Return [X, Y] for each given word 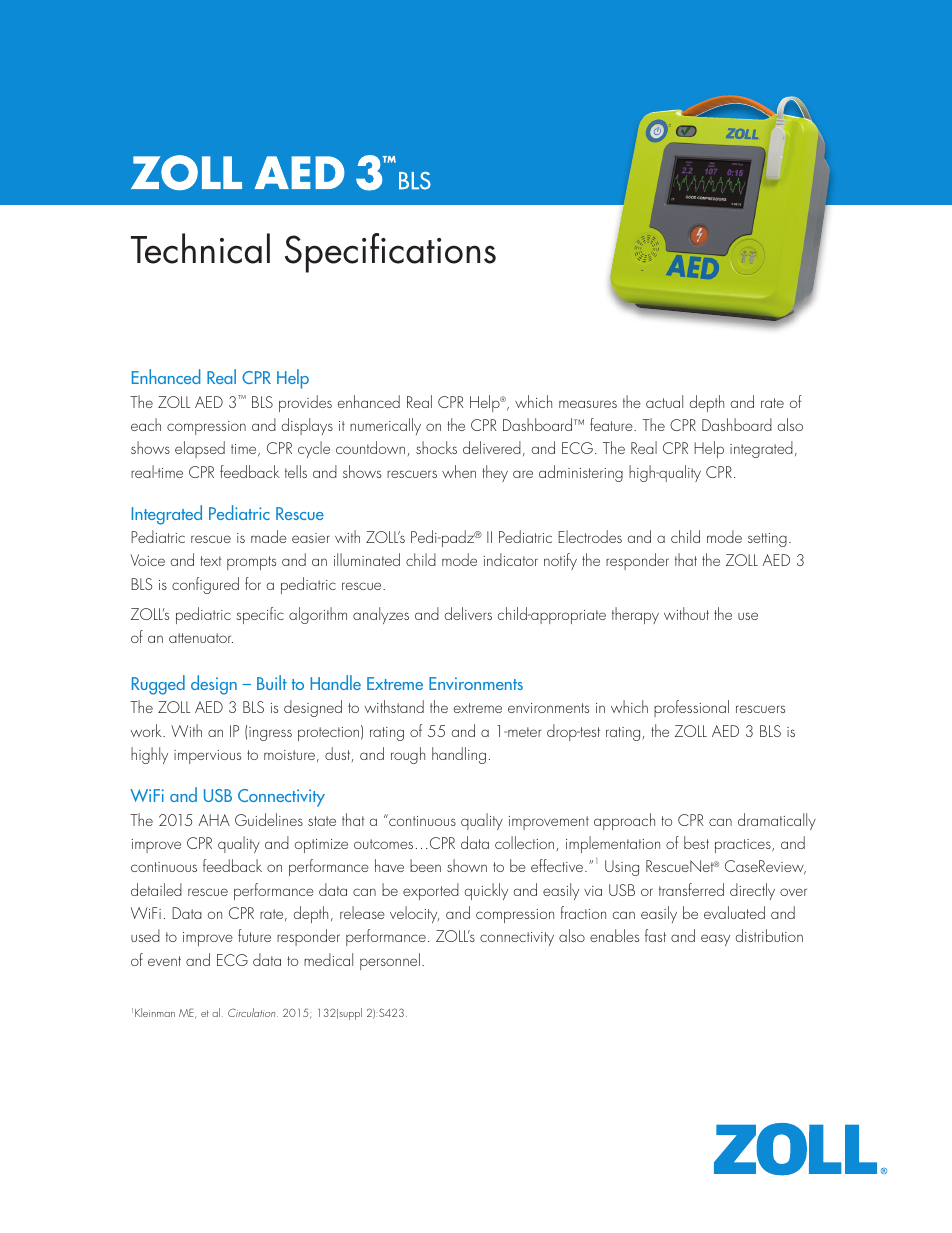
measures [588, 404]
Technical [200, 248]
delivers [468, 613]
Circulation [253, 1012]
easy [715, 940]
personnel [390, 961]
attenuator [201, 638]
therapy [635, 615]
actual [664, 401]
